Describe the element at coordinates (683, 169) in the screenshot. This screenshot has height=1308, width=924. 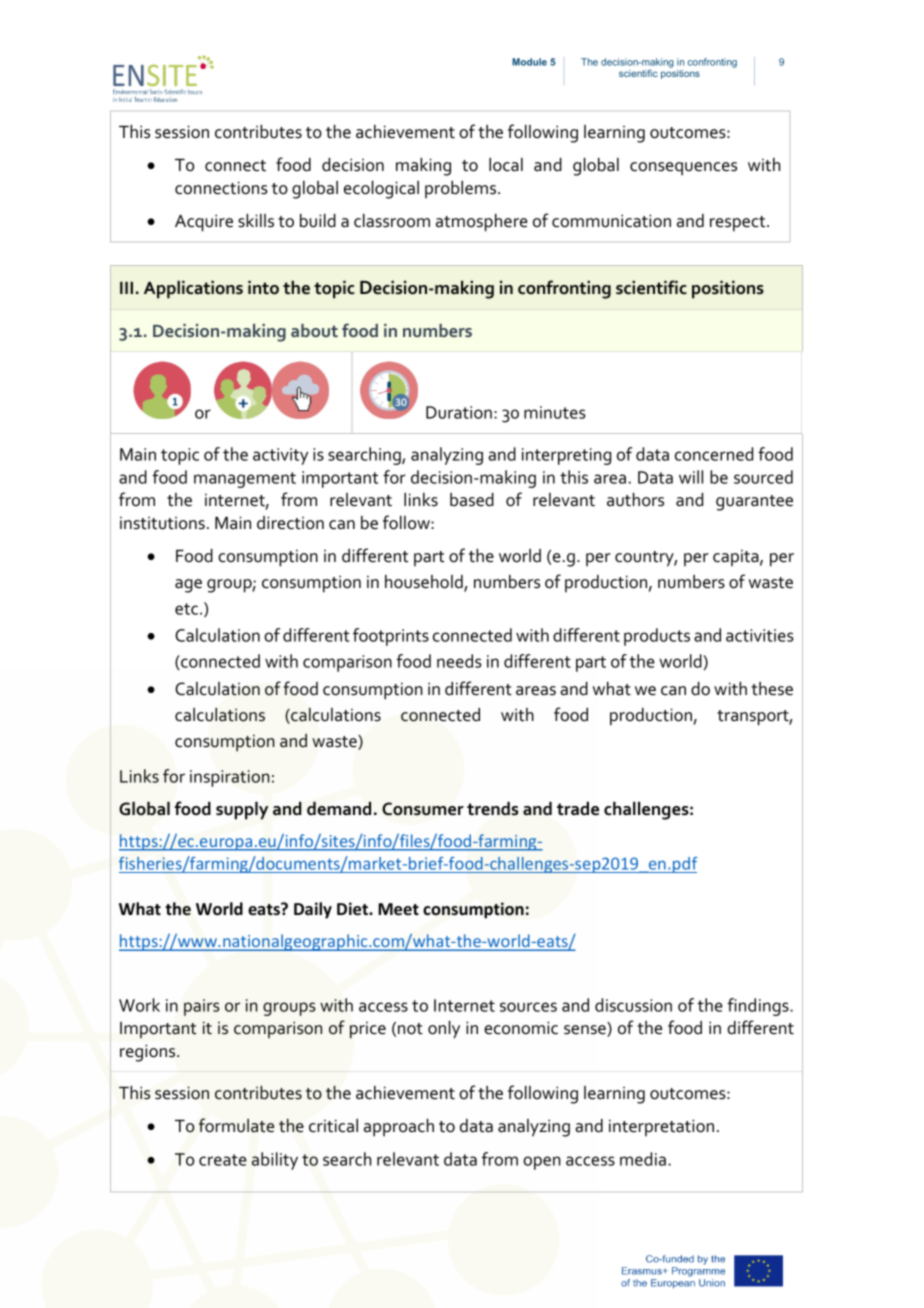
I see `consequences` at that location.
